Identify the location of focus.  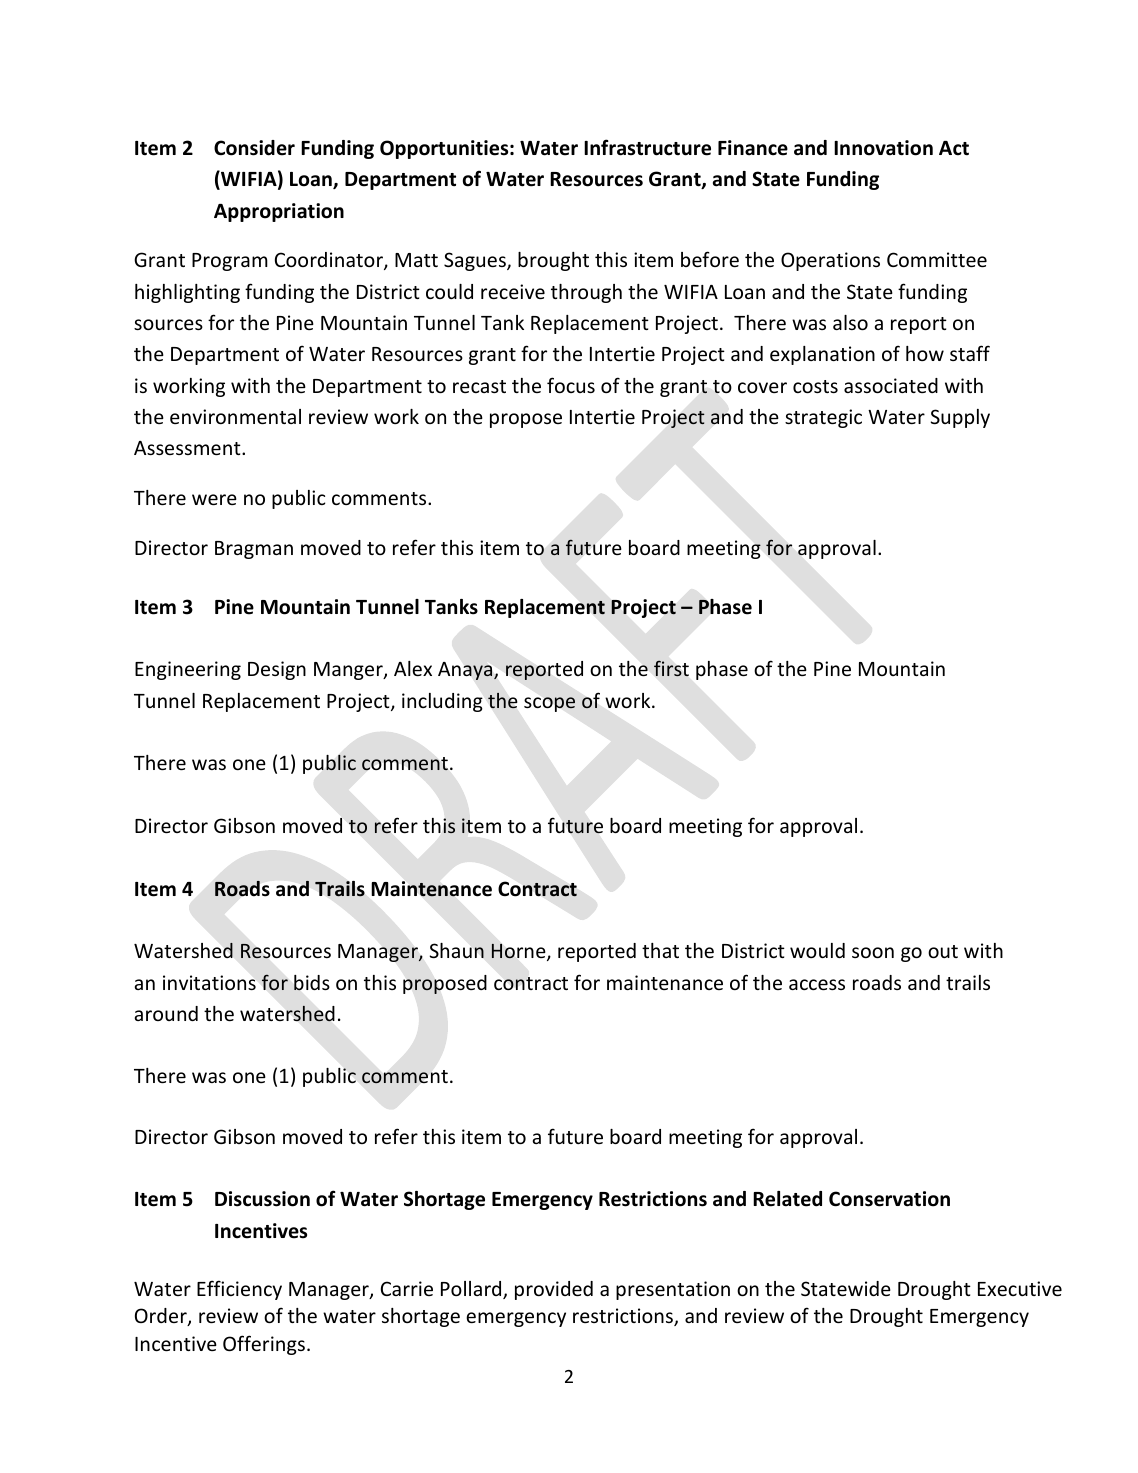
(571, 385).
